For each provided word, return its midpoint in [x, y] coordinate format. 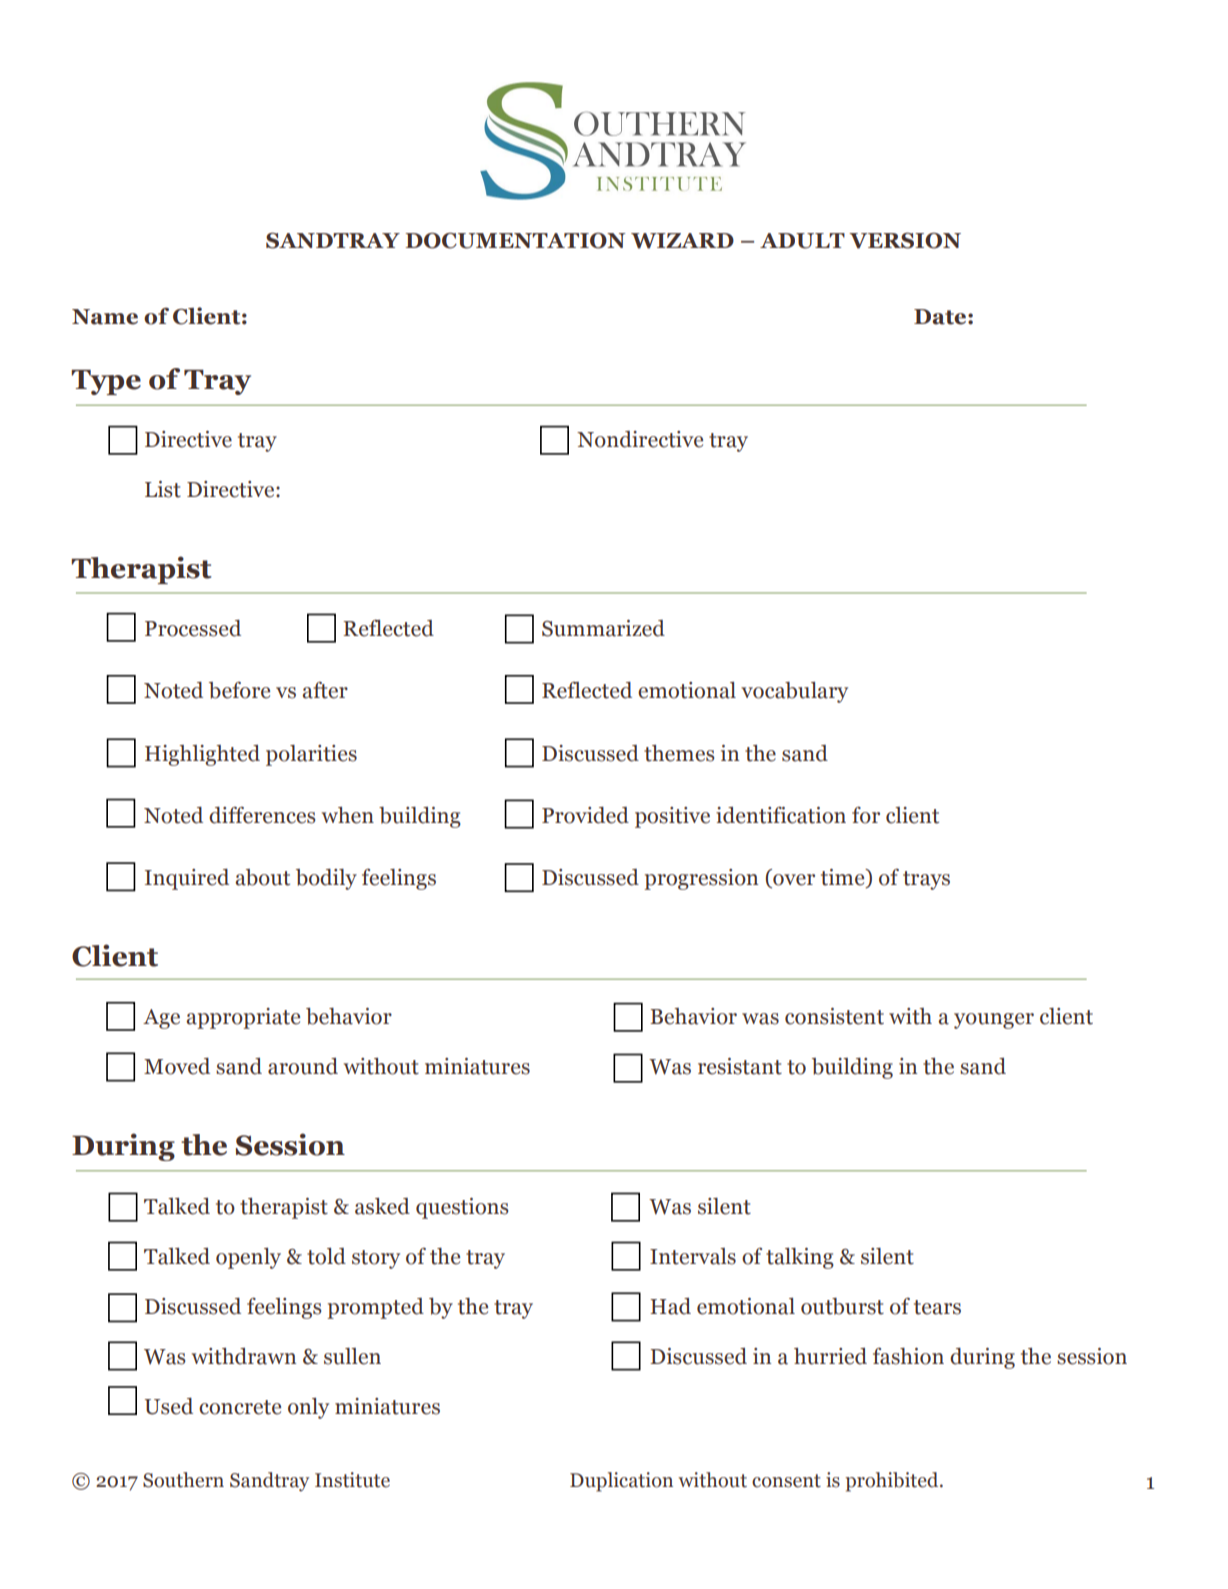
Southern [183, 1480]
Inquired [187, 879]
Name [105, 317]
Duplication [621, 1482]
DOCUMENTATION [515, 241]
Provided [585, 815]
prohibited [893, 1482]
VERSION [905, 240]
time [844, 878]
